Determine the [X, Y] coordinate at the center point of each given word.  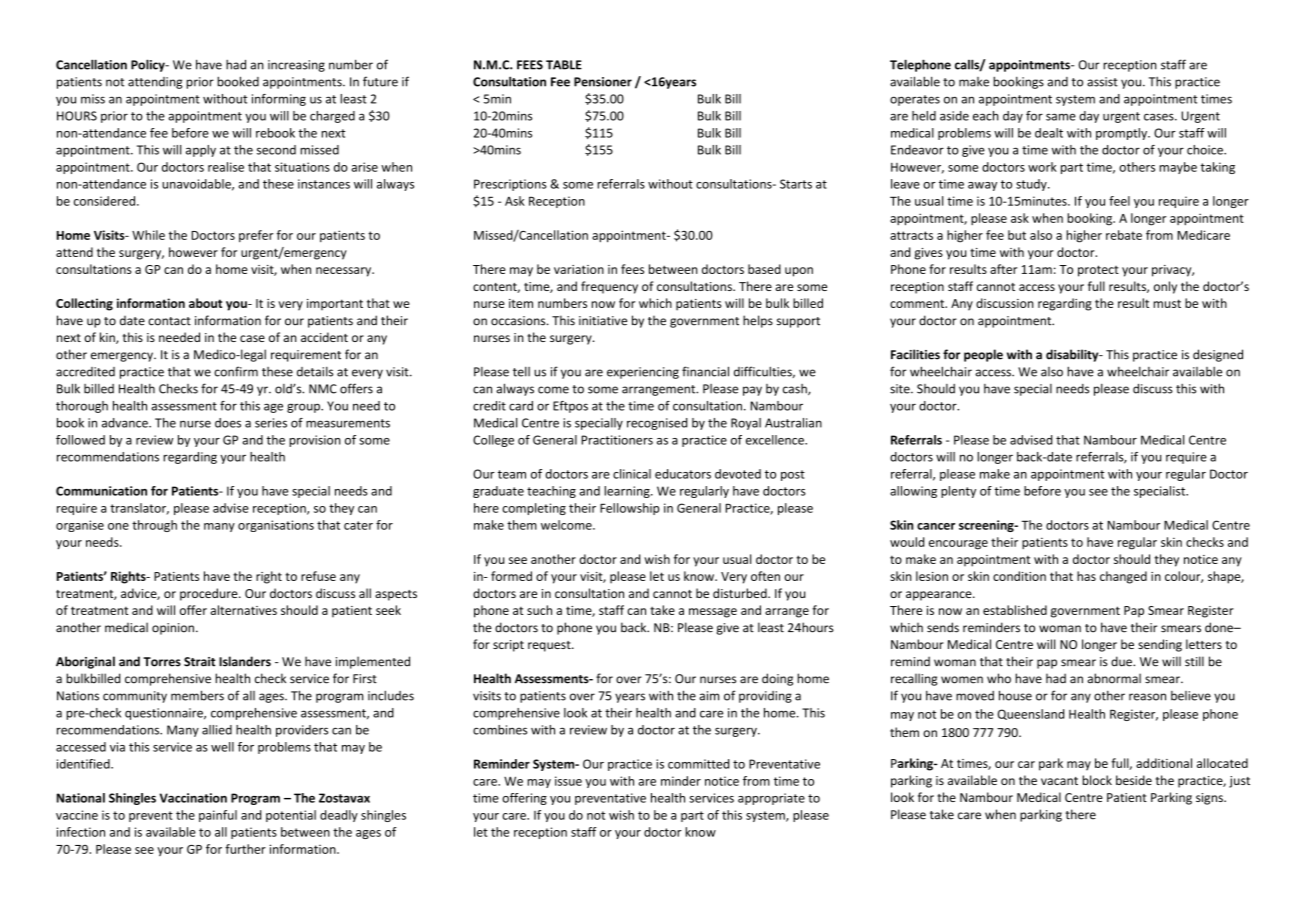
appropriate [771, 799]
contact [169, 321]
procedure [210, 594]
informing [279, 100]
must [1167, 303]
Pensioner [603, 82]
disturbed [741, 593]
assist [1102, 82]
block [1097, 780]
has [1086, 576]
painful [218, 816]
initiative [603, 321]
